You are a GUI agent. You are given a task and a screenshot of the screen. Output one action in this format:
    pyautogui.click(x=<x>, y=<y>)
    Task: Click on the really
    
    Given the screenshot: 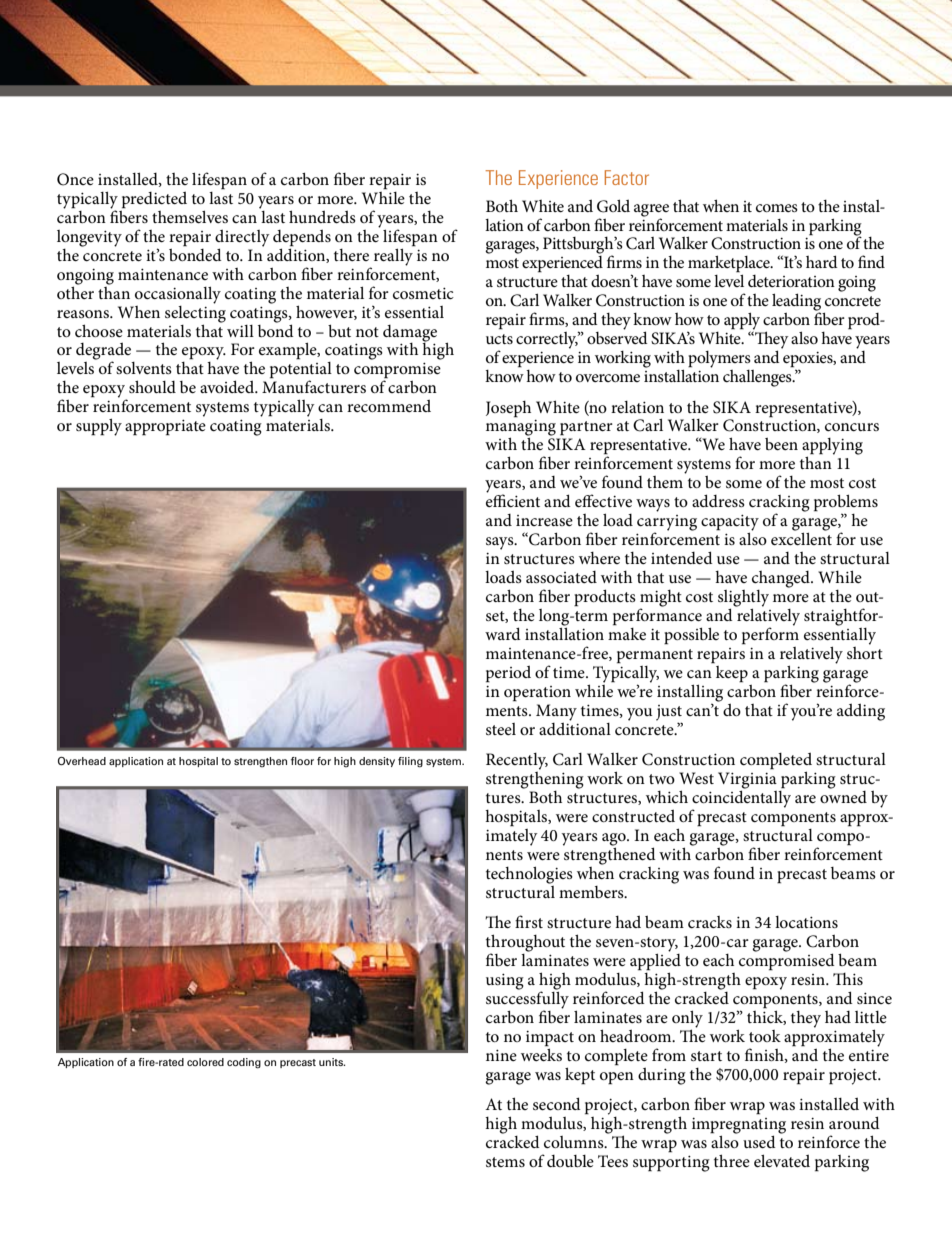 What is the action you would take?
    pyautogui.click(x=394, y=256)
